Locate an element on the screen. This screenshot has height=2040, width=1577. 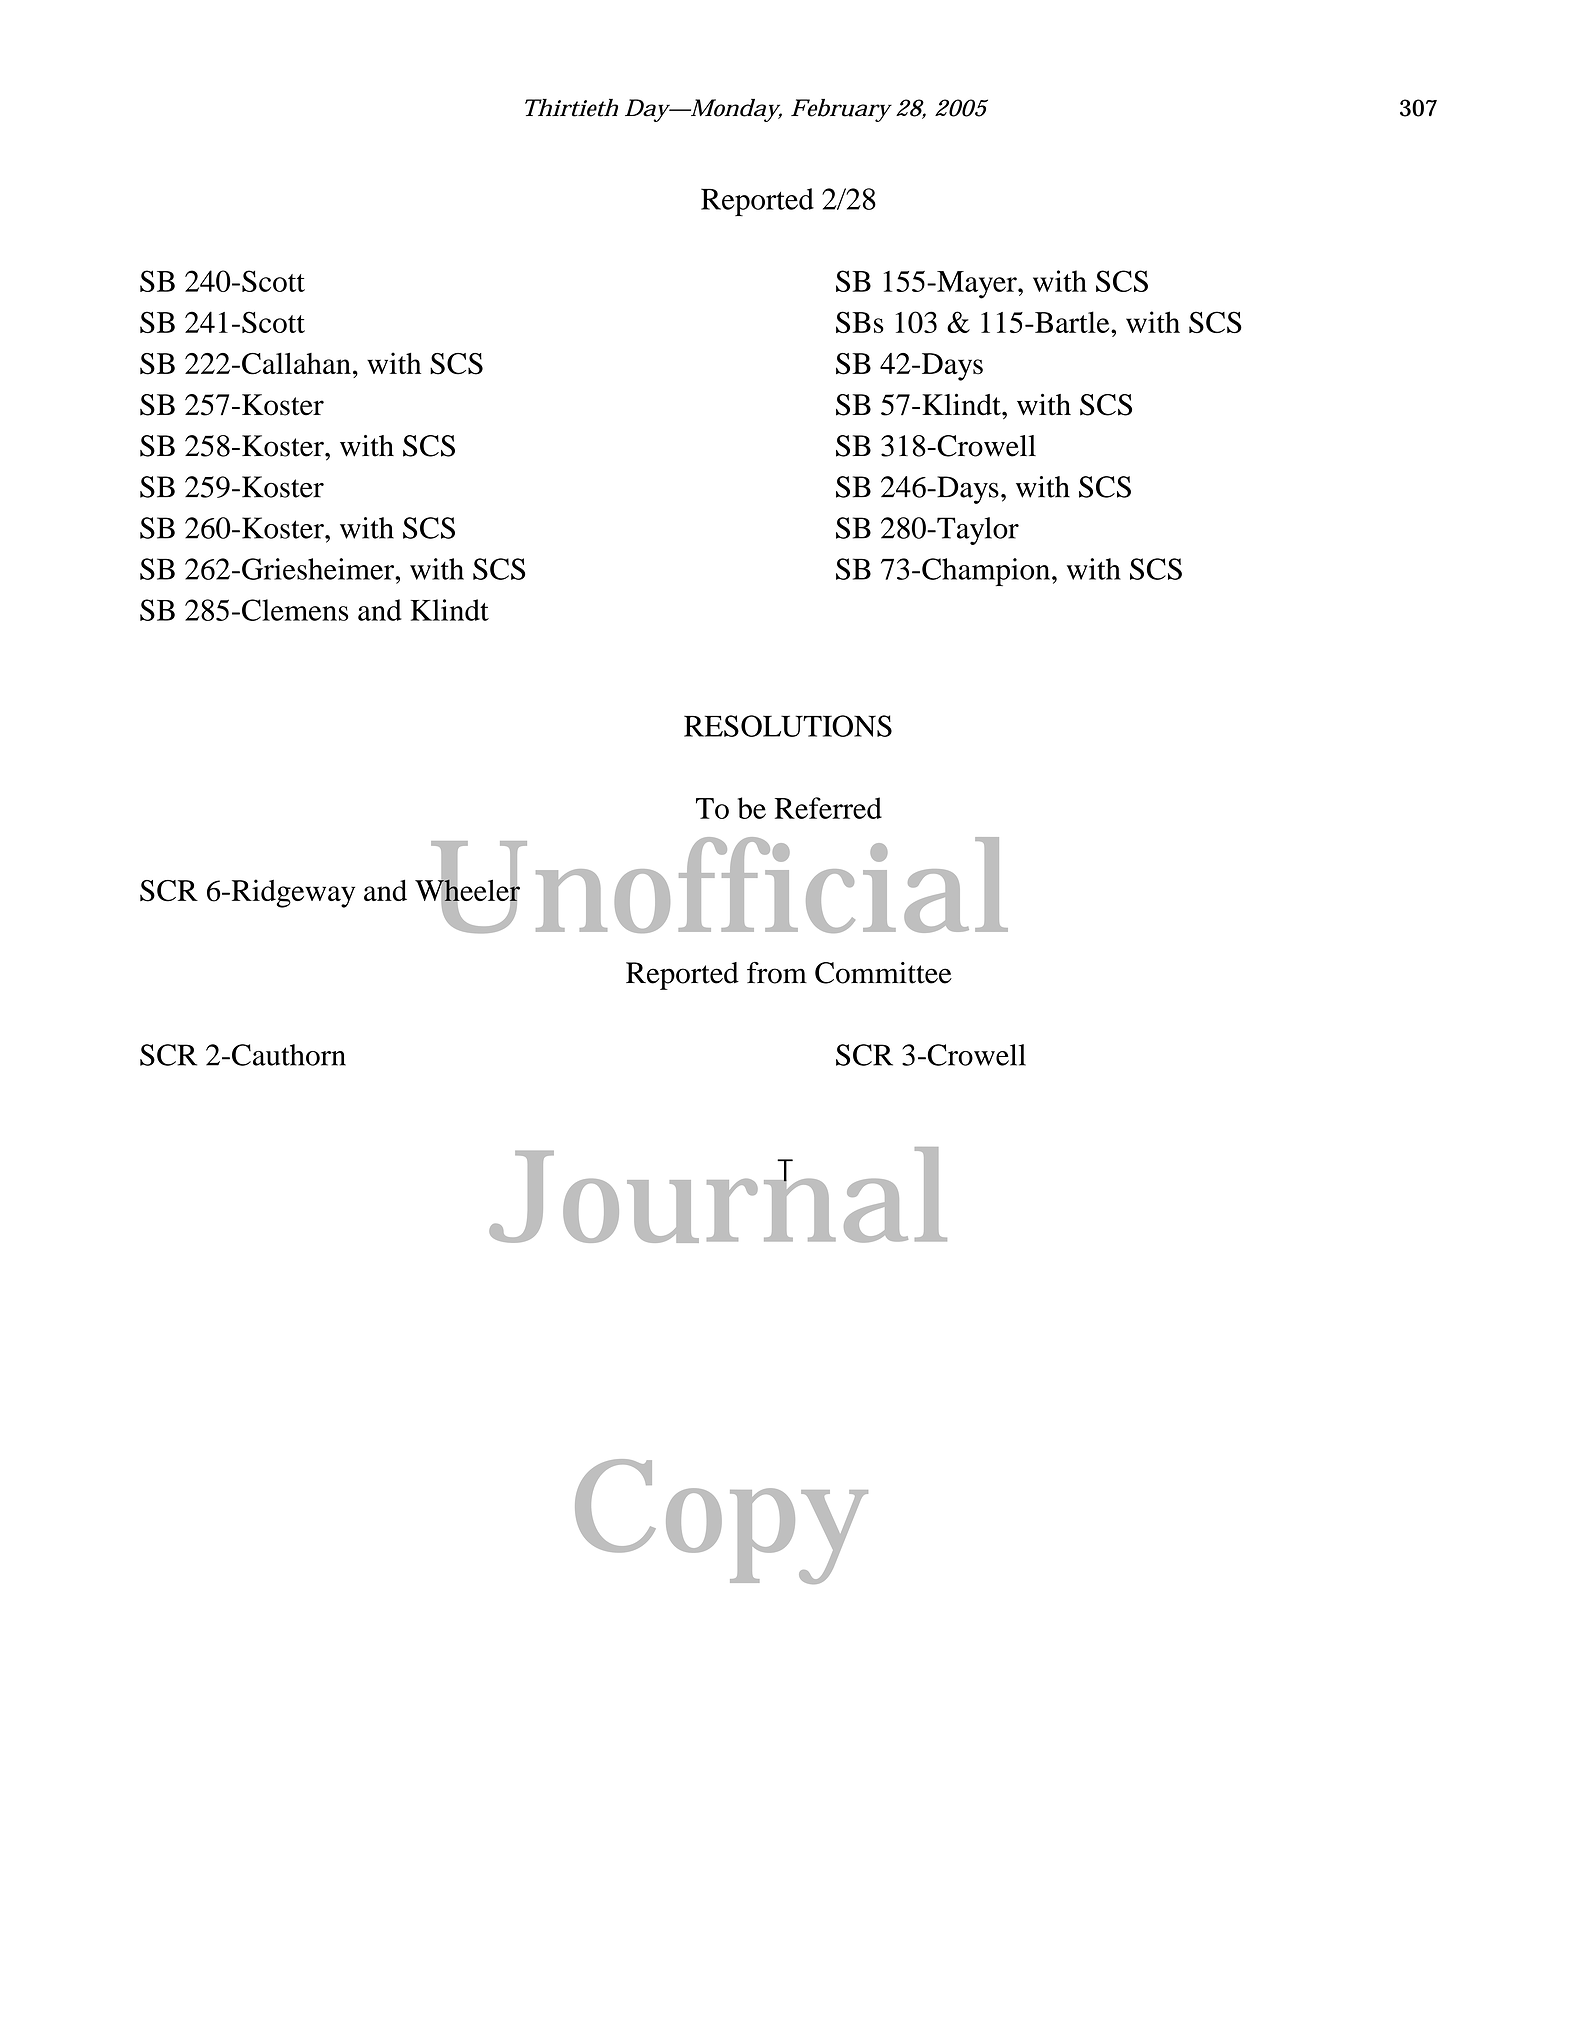
Journal is located at coordinates (718, 1195).
